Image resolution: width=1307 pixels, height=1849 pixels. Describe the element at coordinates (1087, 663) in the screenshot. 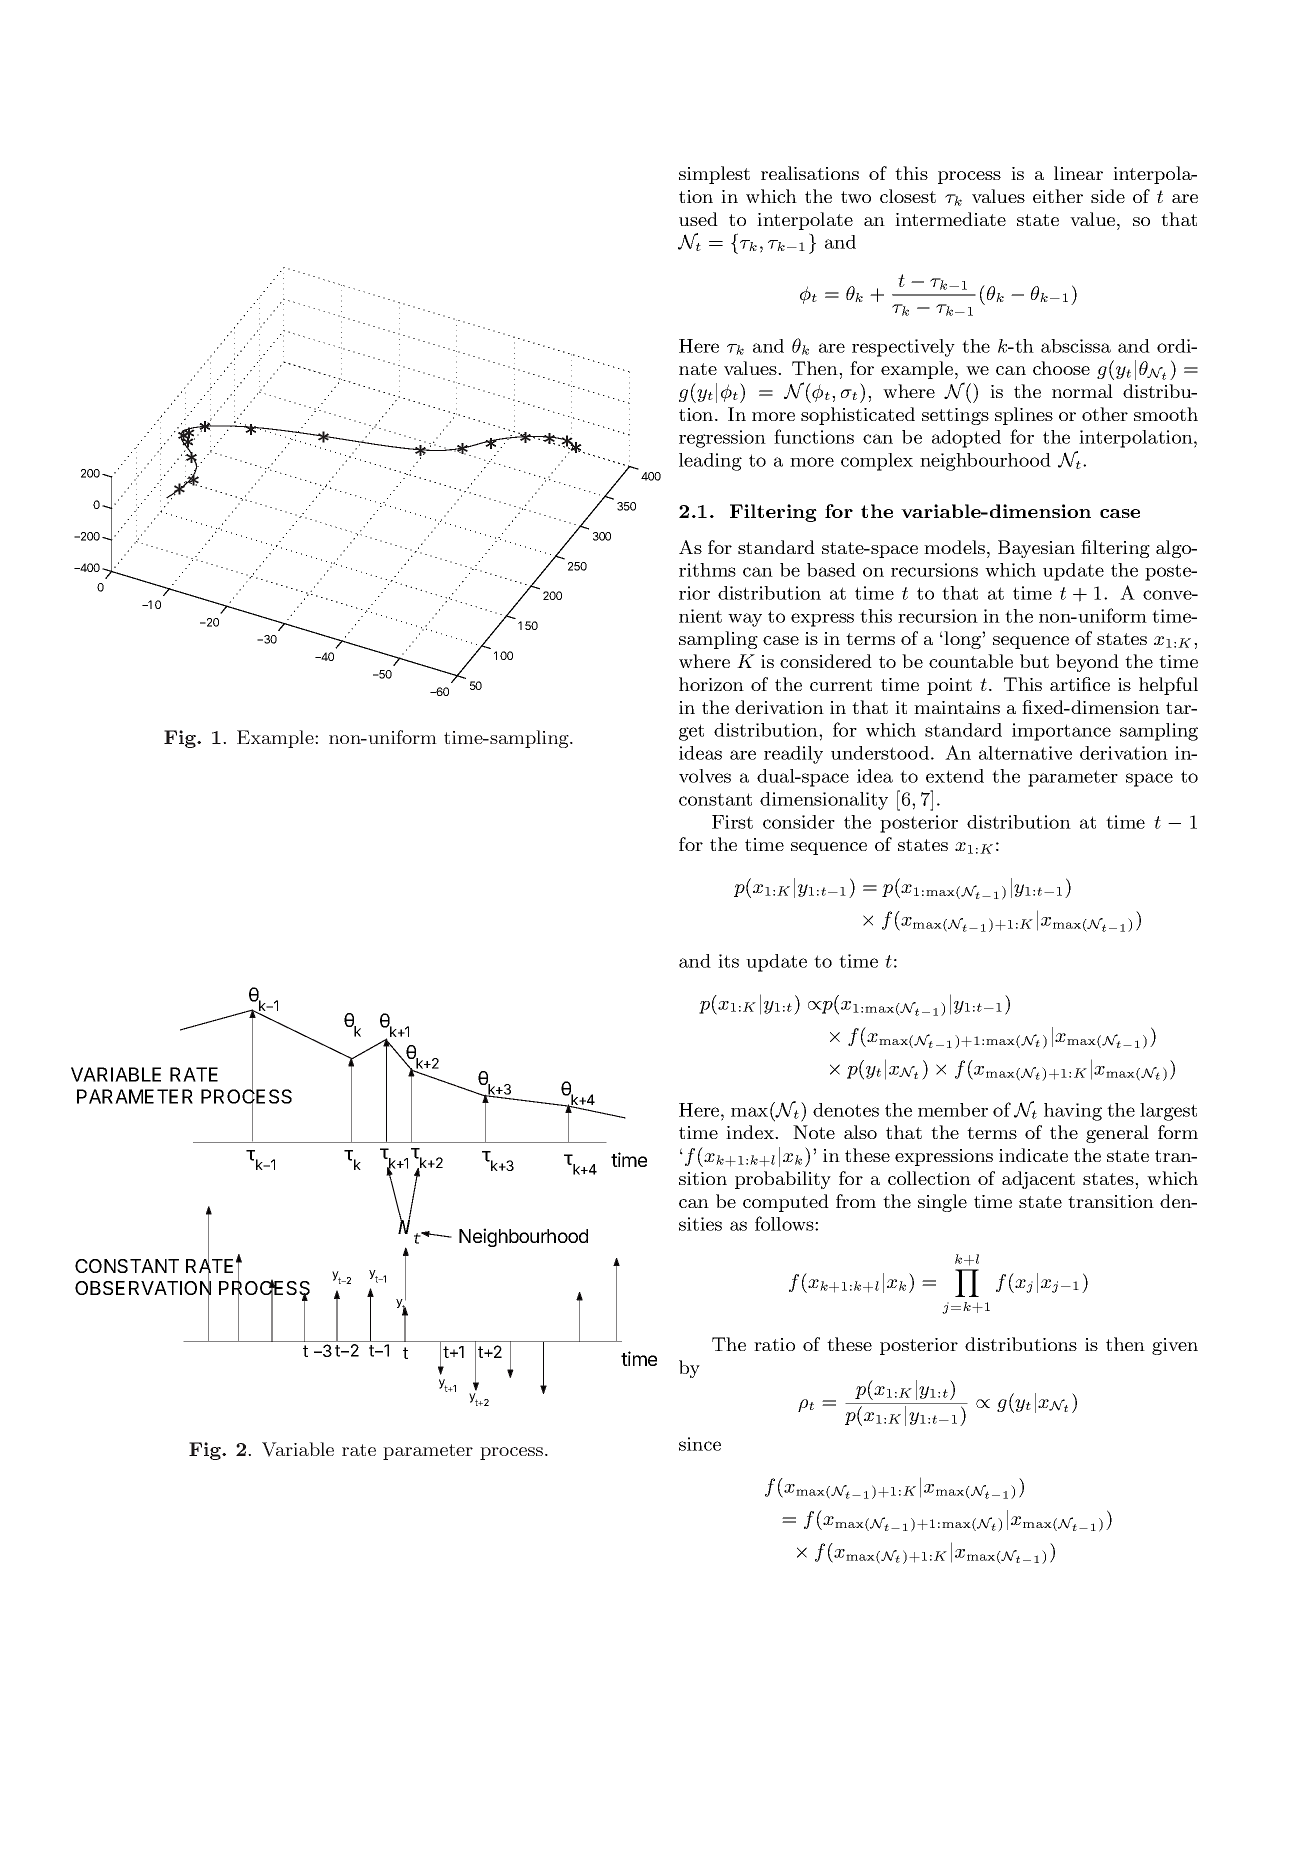

I see `beyond` at that location.
